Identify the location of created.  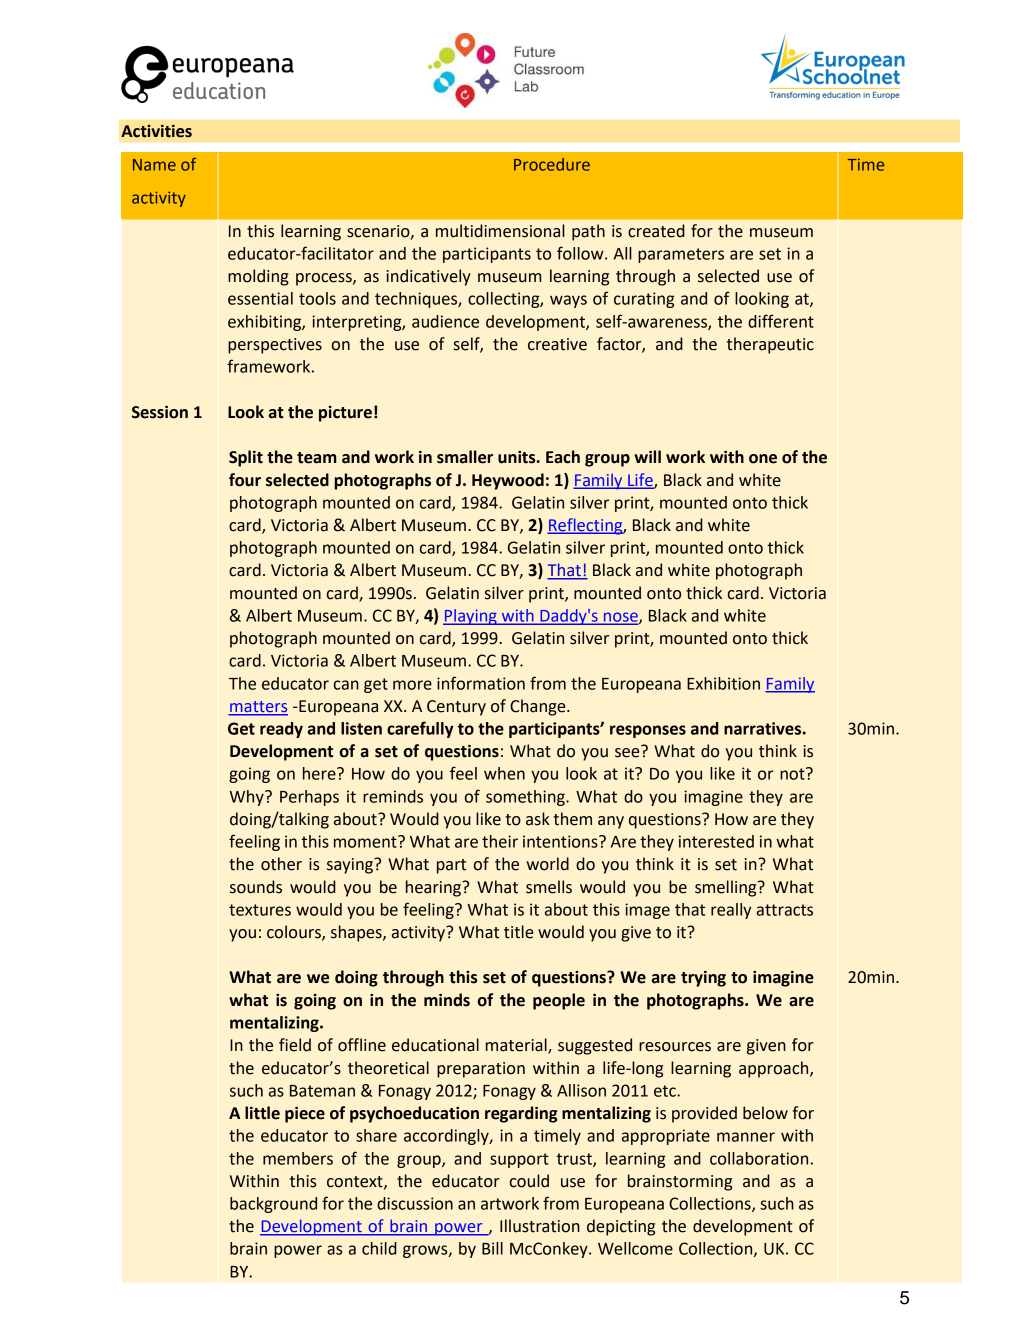
(656, 231).
